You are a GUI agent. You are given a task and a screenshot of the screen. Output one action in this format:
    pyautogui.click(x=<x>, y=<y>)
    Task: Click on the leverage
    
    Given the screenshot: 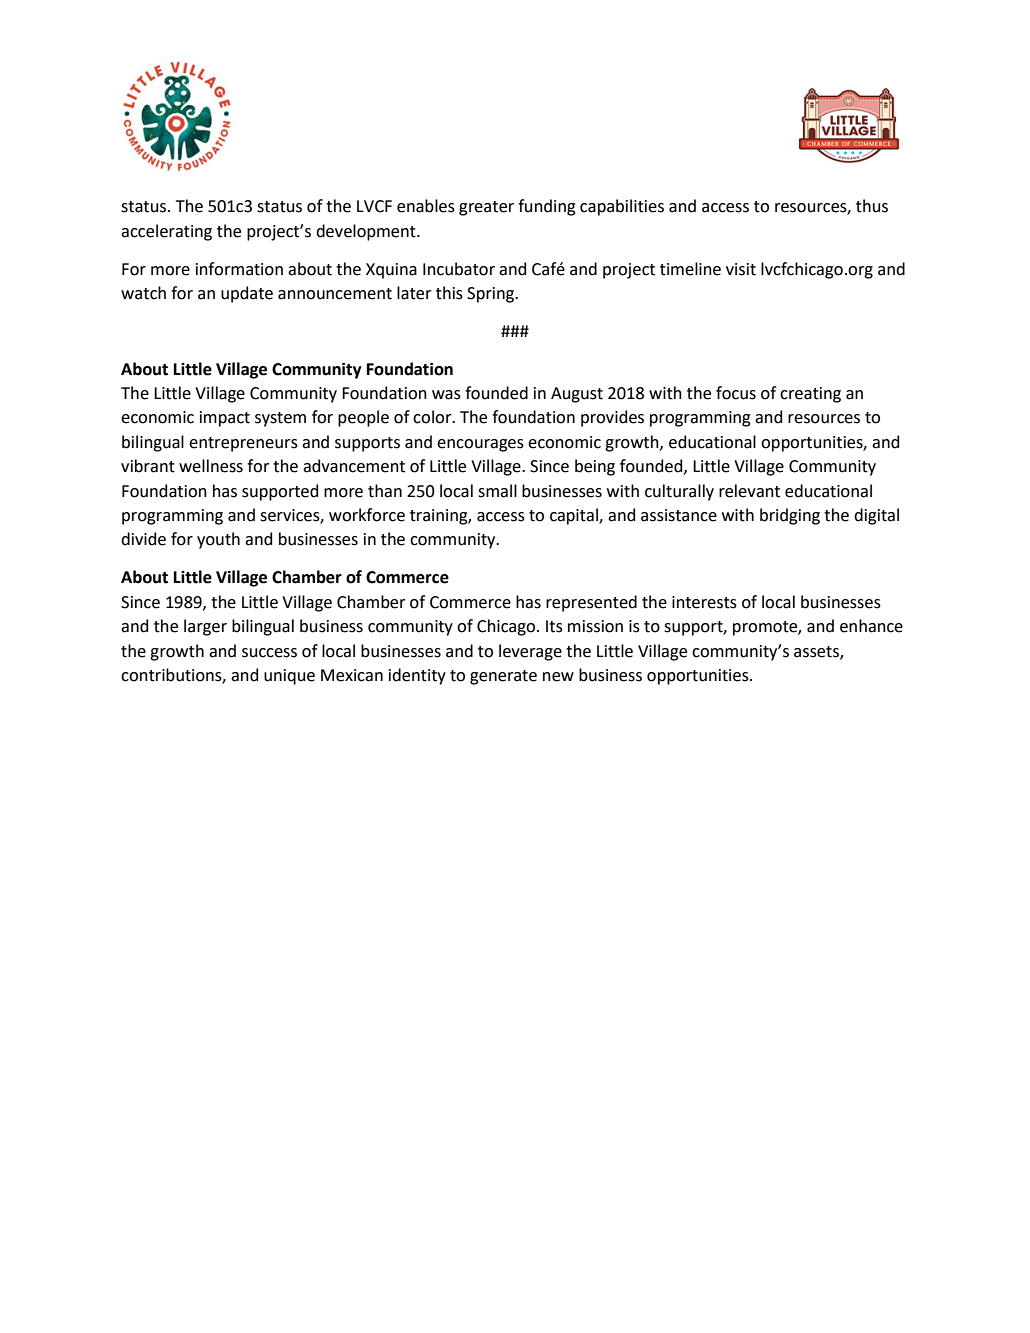 What is the action you would take?
    pyautogui.click(x=530, y=652)
